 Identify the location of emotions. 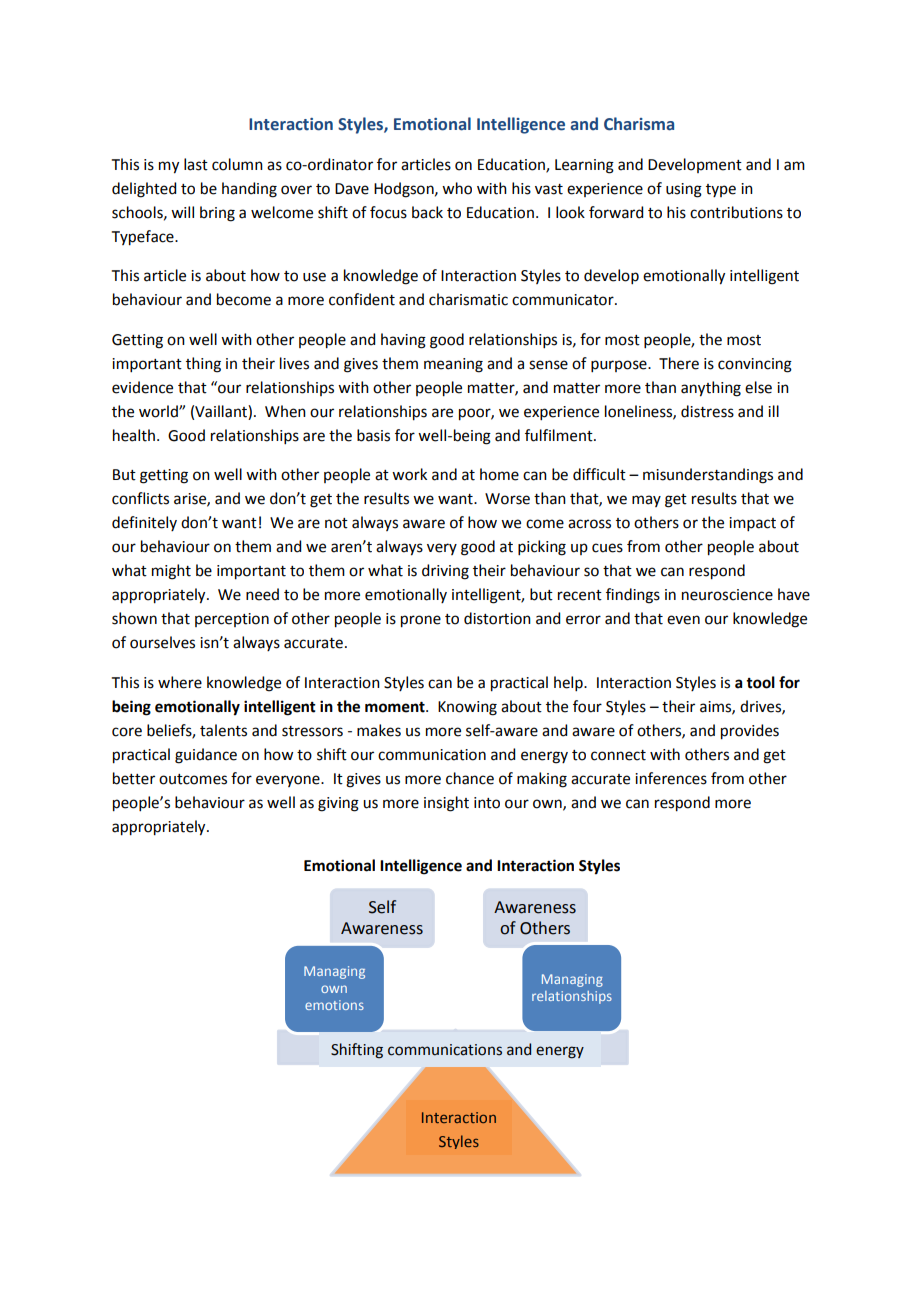
(334, 1005).
